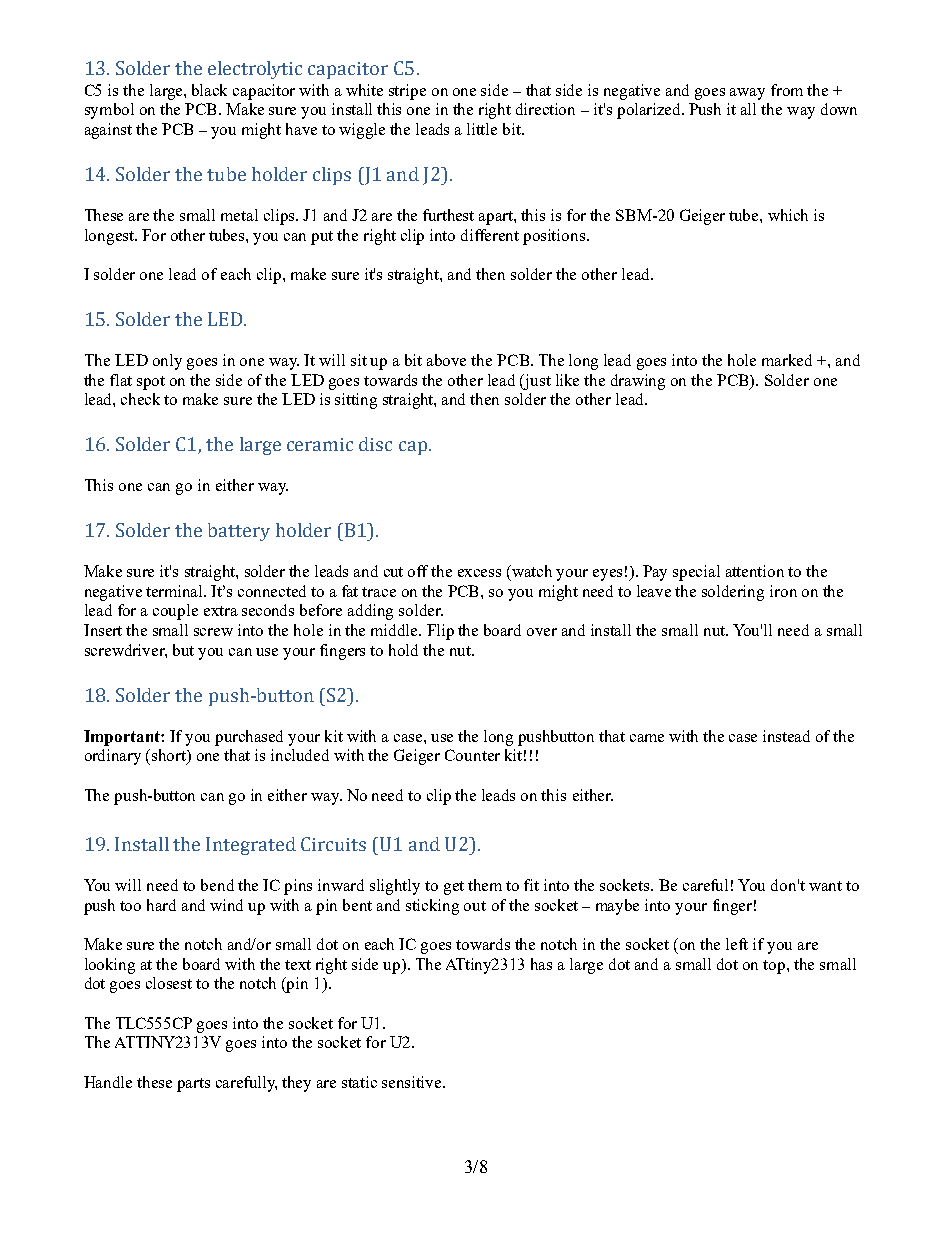 The image size is (952, 1233). I want to click on Counter, so click(472, 755).
